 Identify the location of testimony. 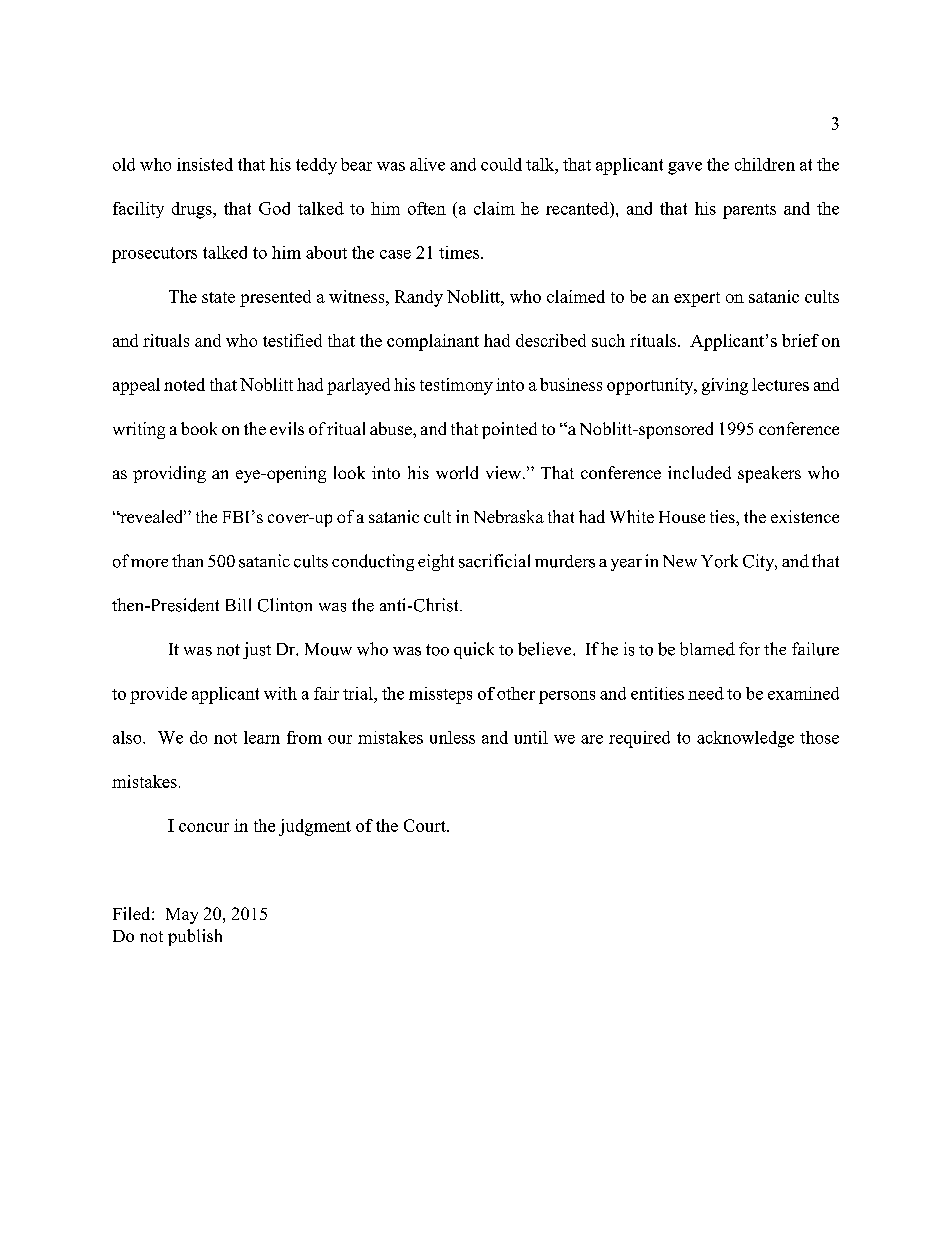
(456, 386).
